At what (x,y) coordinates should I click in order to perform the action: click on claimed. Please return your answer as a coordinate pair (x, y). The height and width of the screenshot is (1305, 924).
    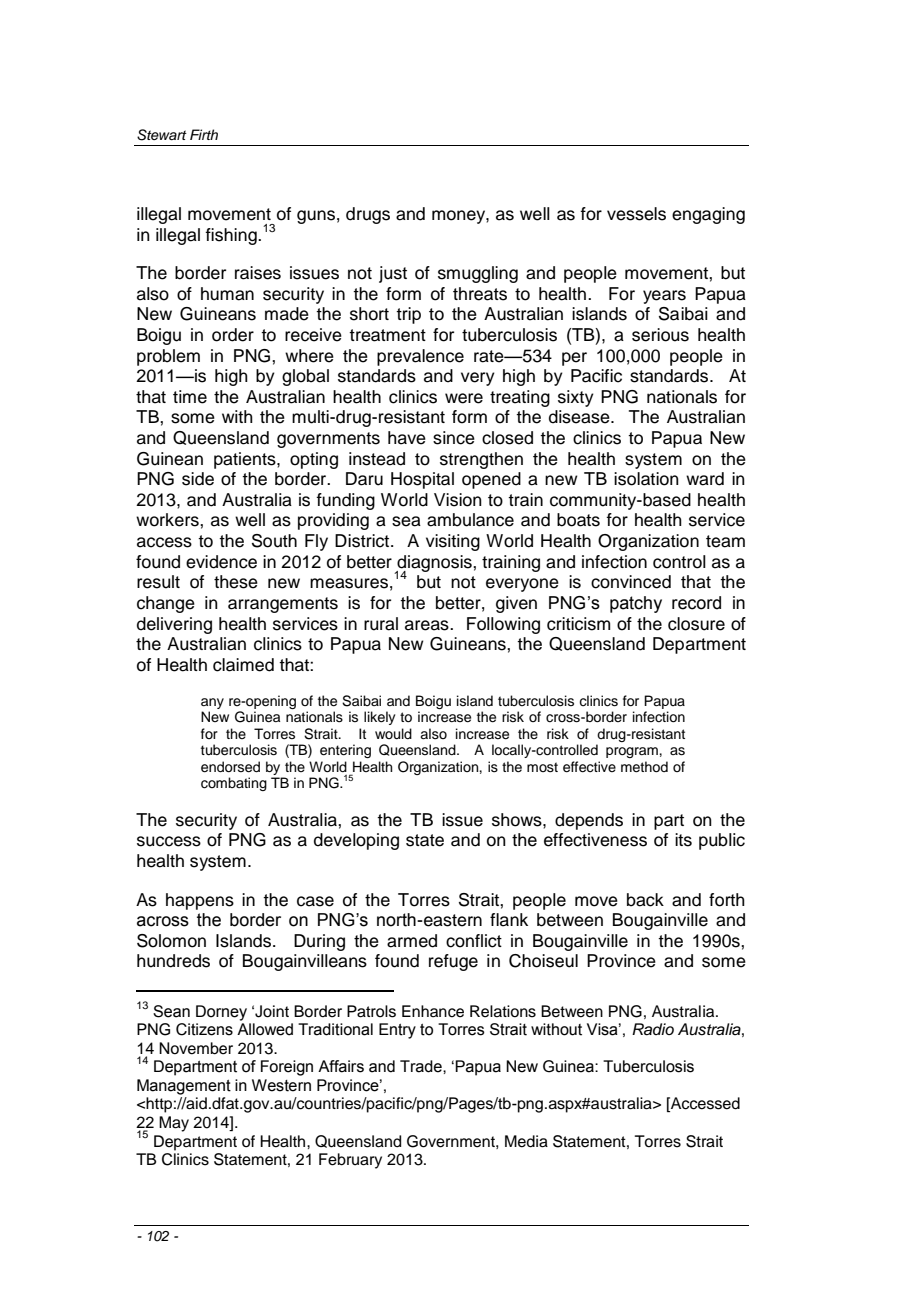
    Looking at the image, I should click on (243, 665).
